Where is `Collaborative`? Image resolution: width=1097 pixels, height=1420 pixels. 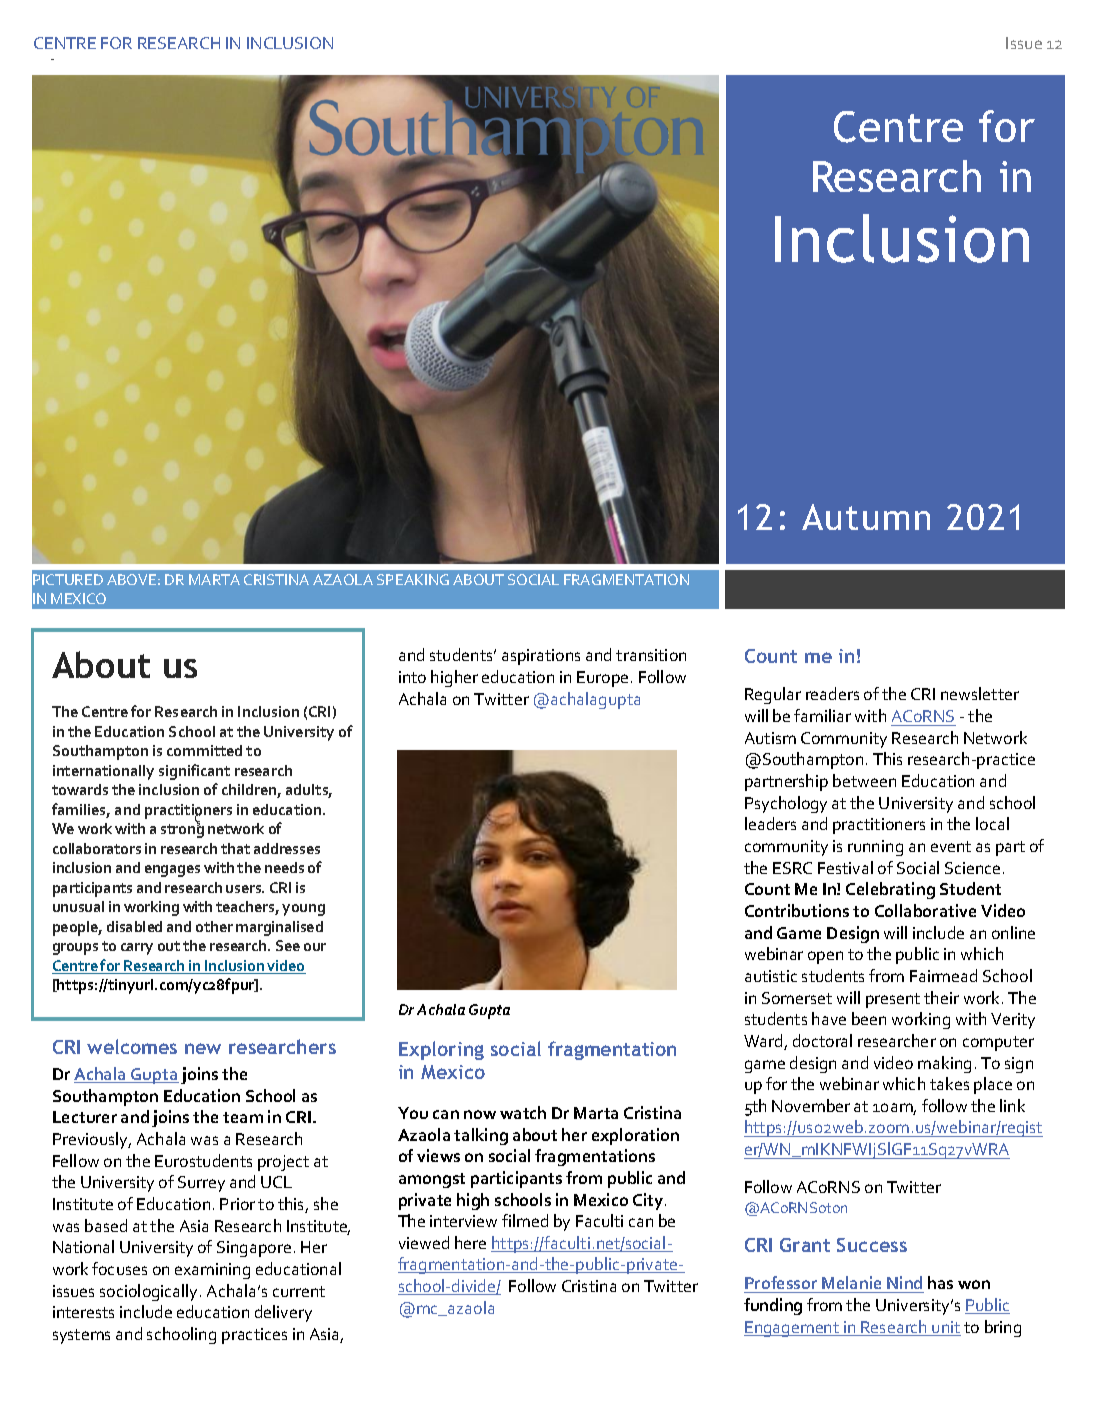 Collaborative is located at coordinates (925, 910).
